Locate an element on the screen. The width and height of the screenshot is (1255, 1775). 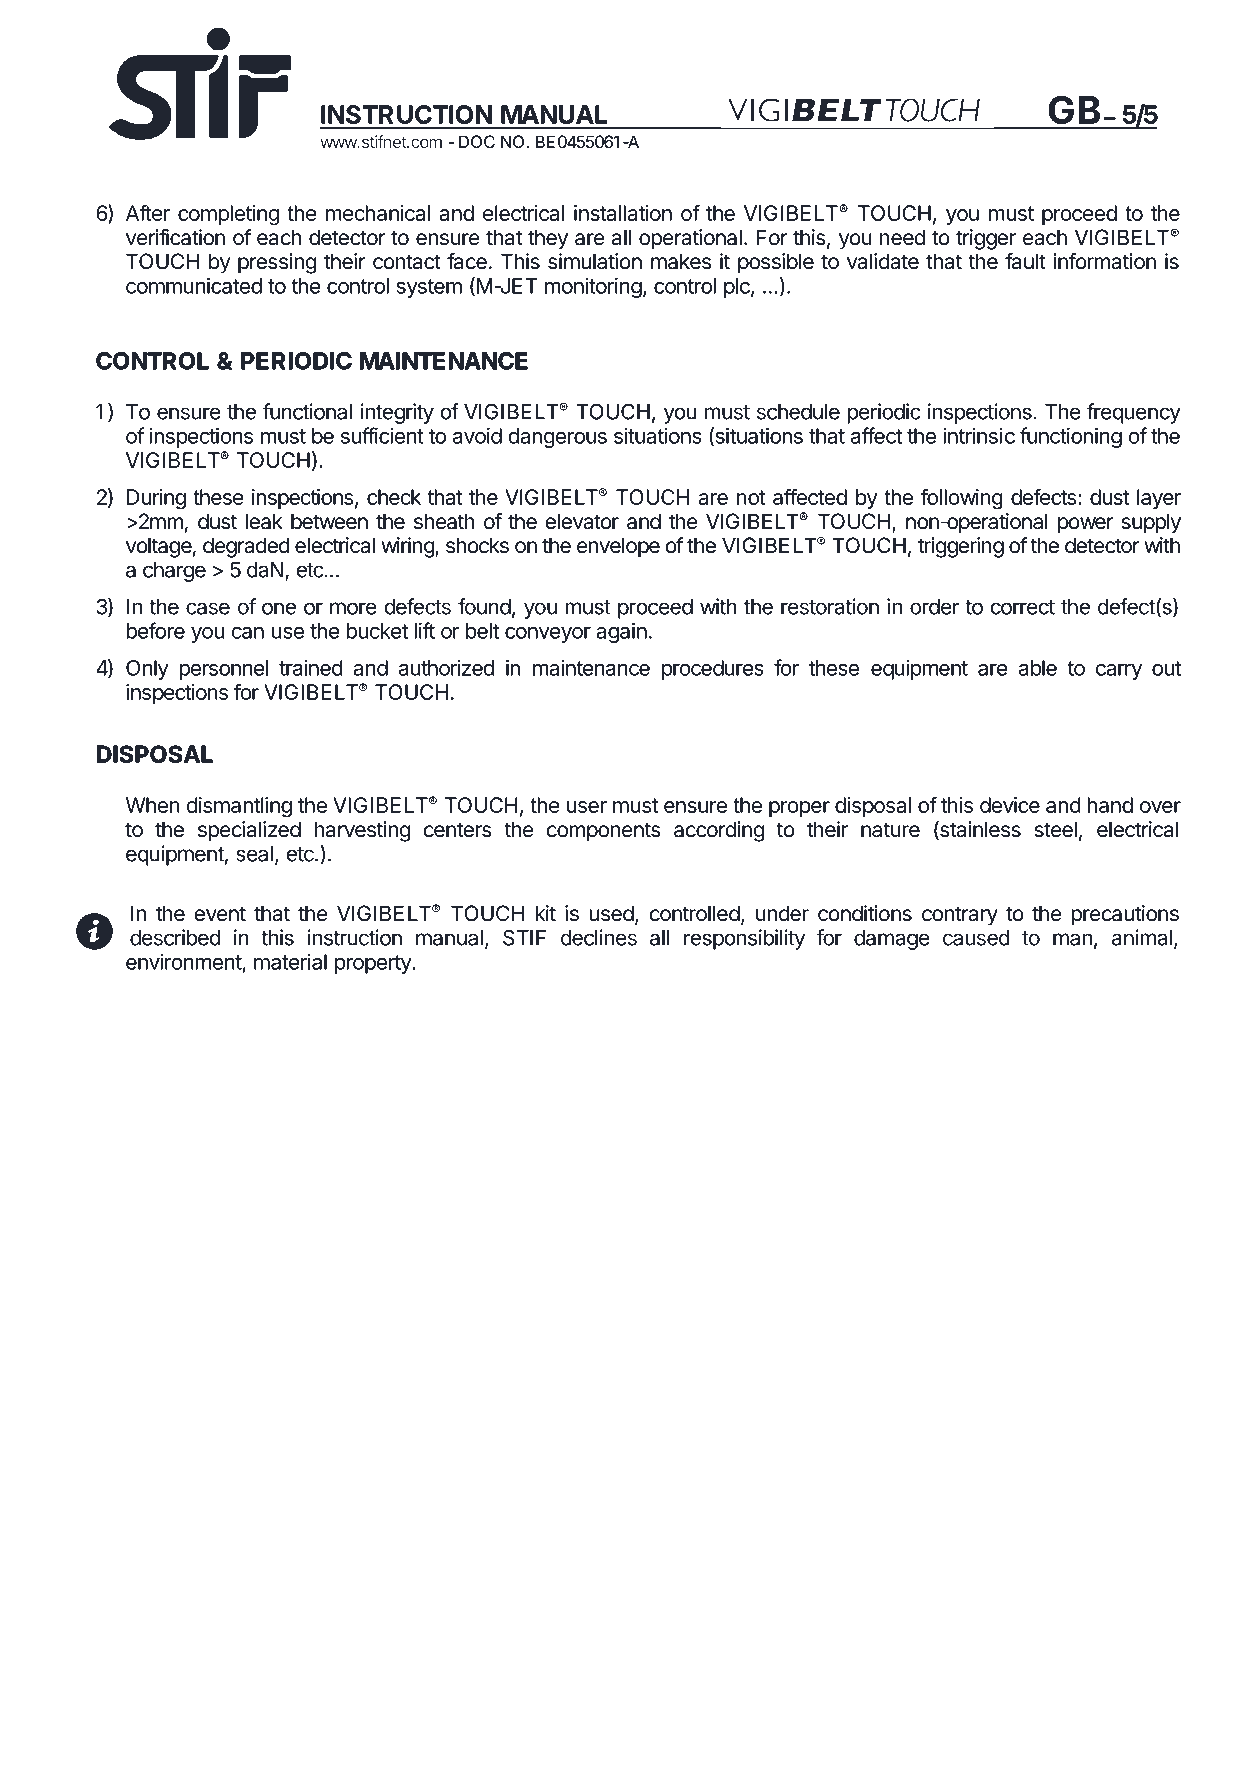
material is located at coordinates (290, 962).
